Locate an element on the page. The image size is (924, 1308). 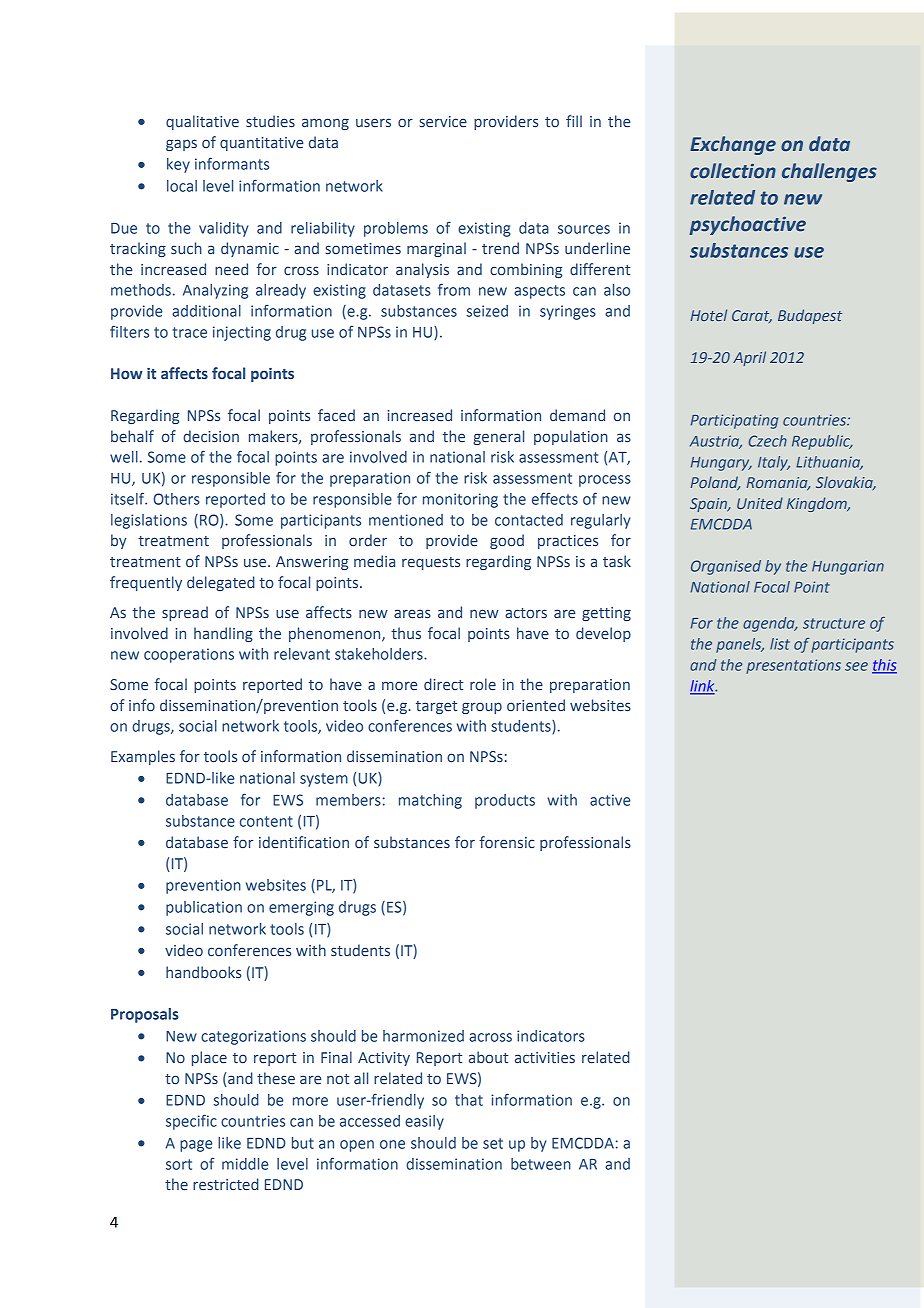
list is located at coordinates (780, 644).
